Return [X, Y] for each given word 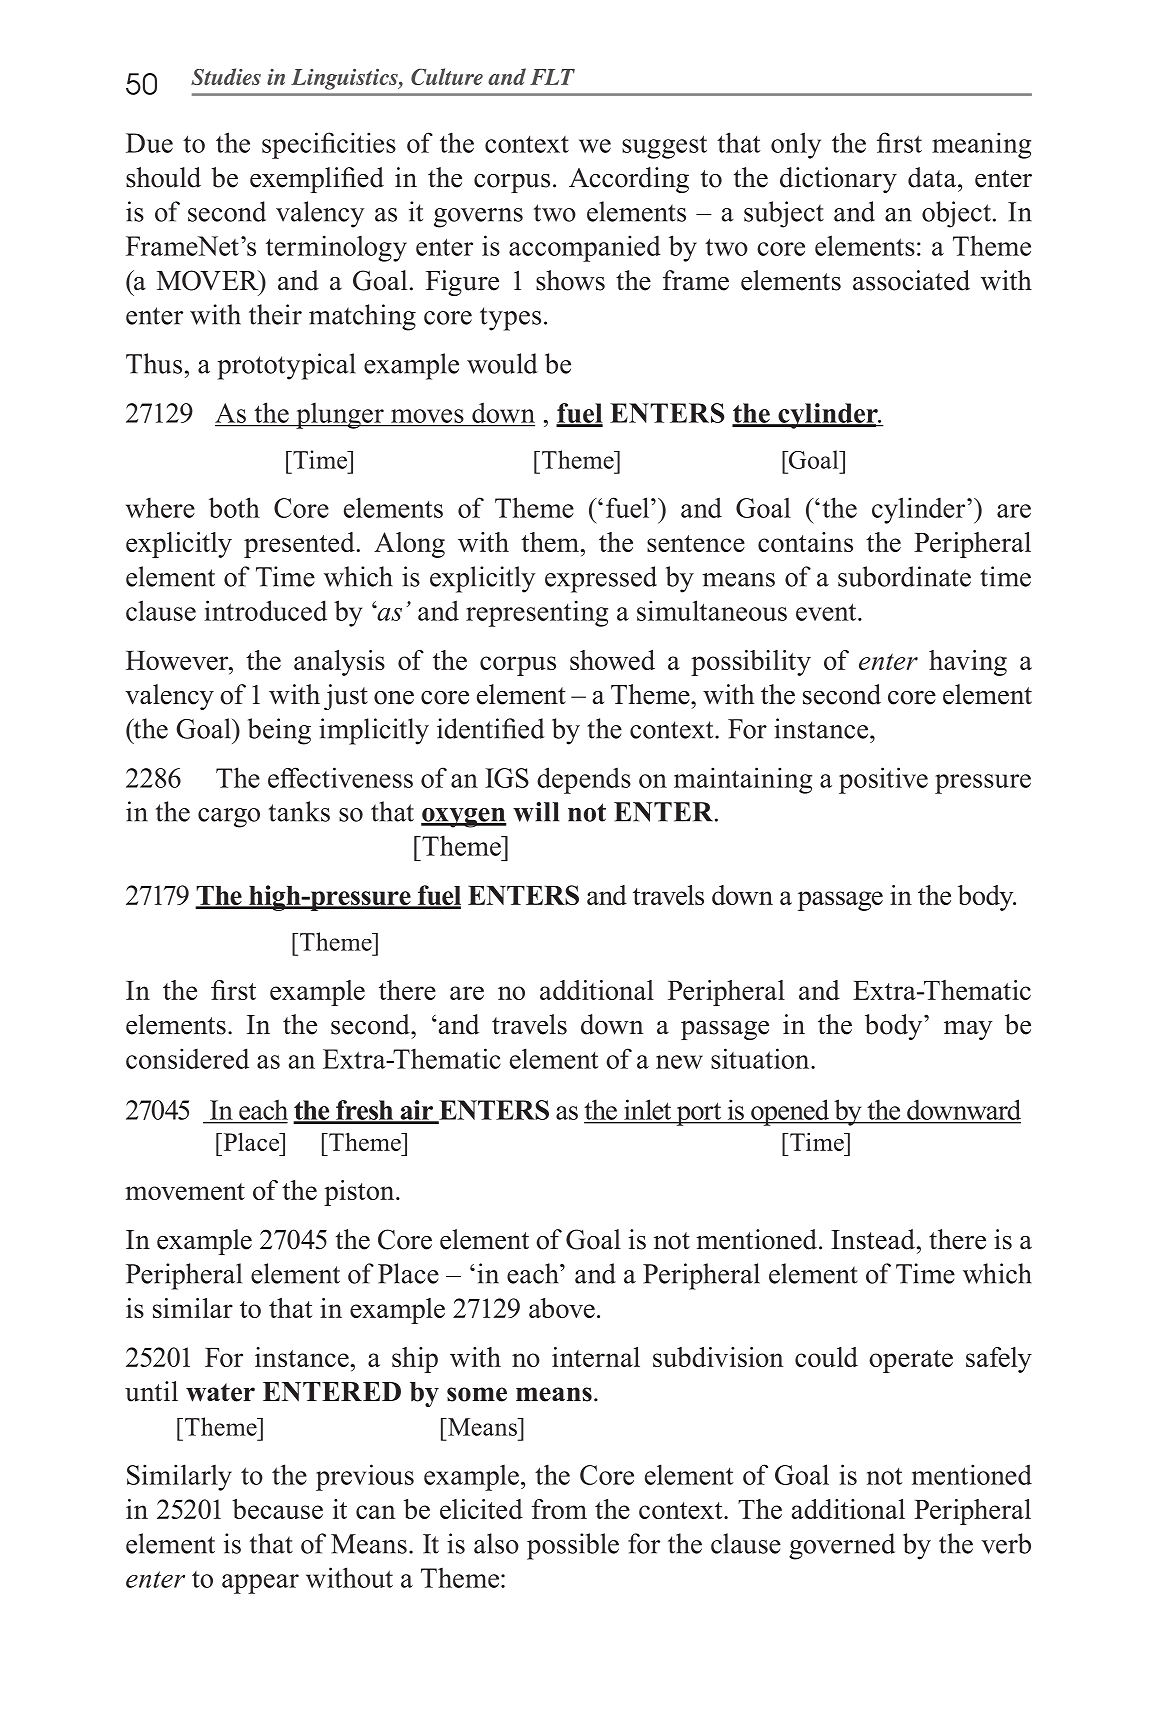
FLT [552, 77]
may [968, 1030]
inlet [648, 1110]
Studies [226, 76]
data [932, 177]
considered [187, 1058]
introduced [265, 610]
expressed [601, 579]
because [277, 1509]
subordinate [904, 576]
